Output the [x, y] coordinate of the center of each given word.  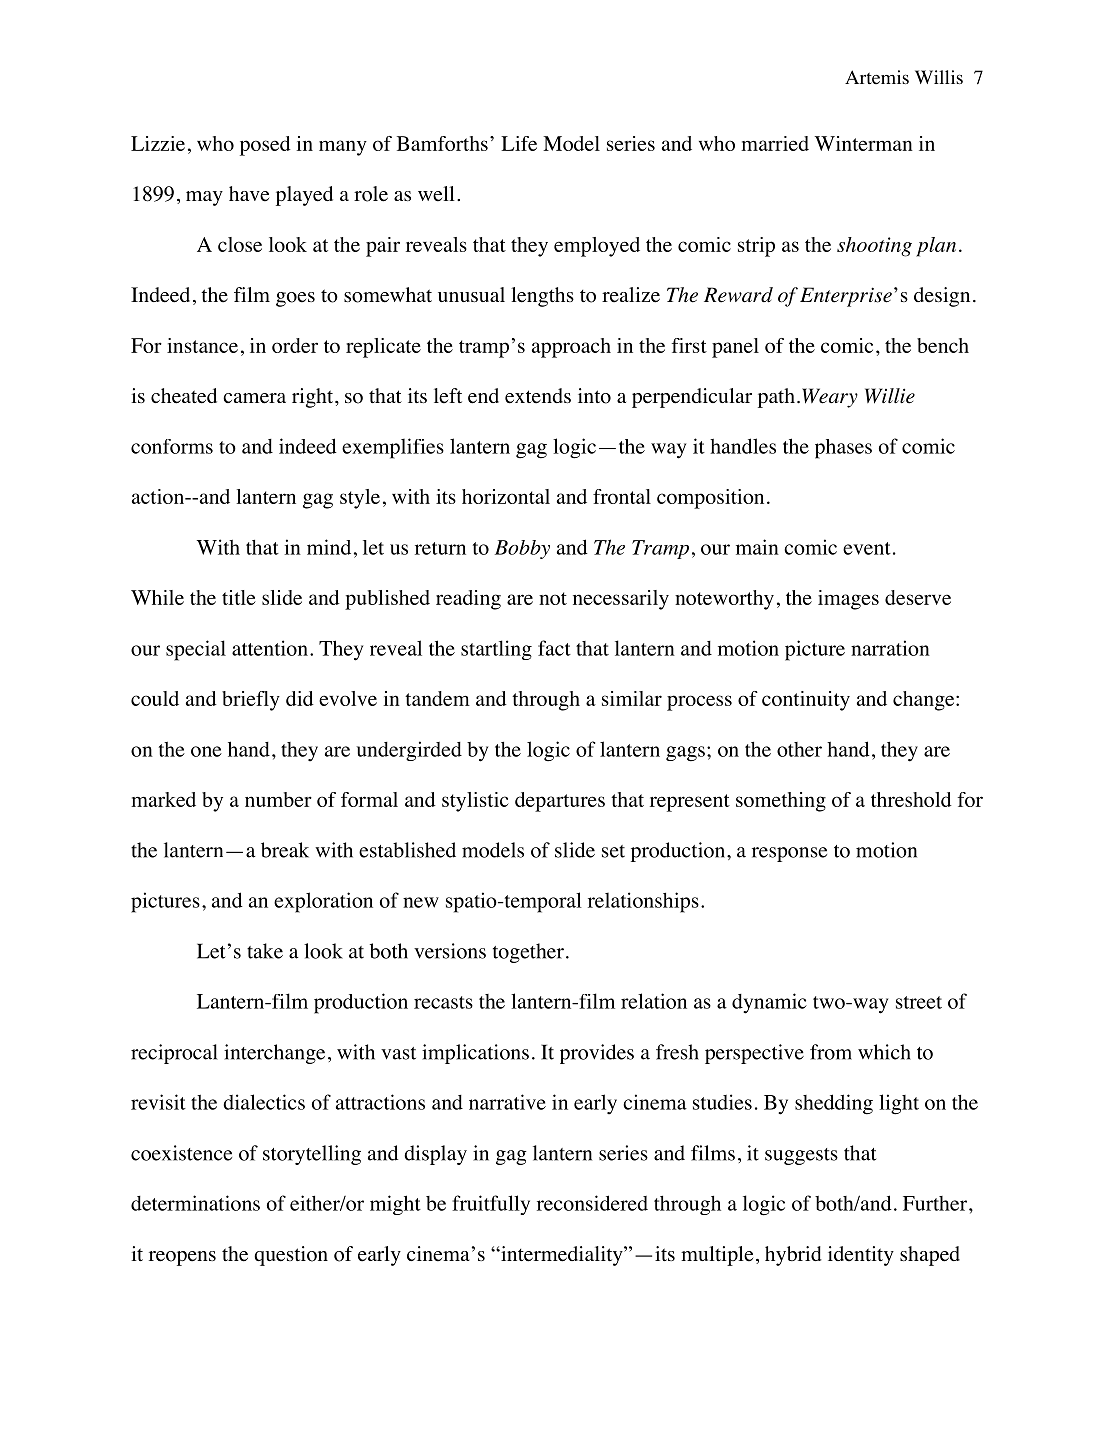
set [613, 851]
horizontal [506, 496]
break [285, 850]
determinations [195, 1203]
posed [265, 146]
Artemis [877, 77]
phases [843, 449]
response [789, 854]
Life [519, 143]
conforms [172, 446]
